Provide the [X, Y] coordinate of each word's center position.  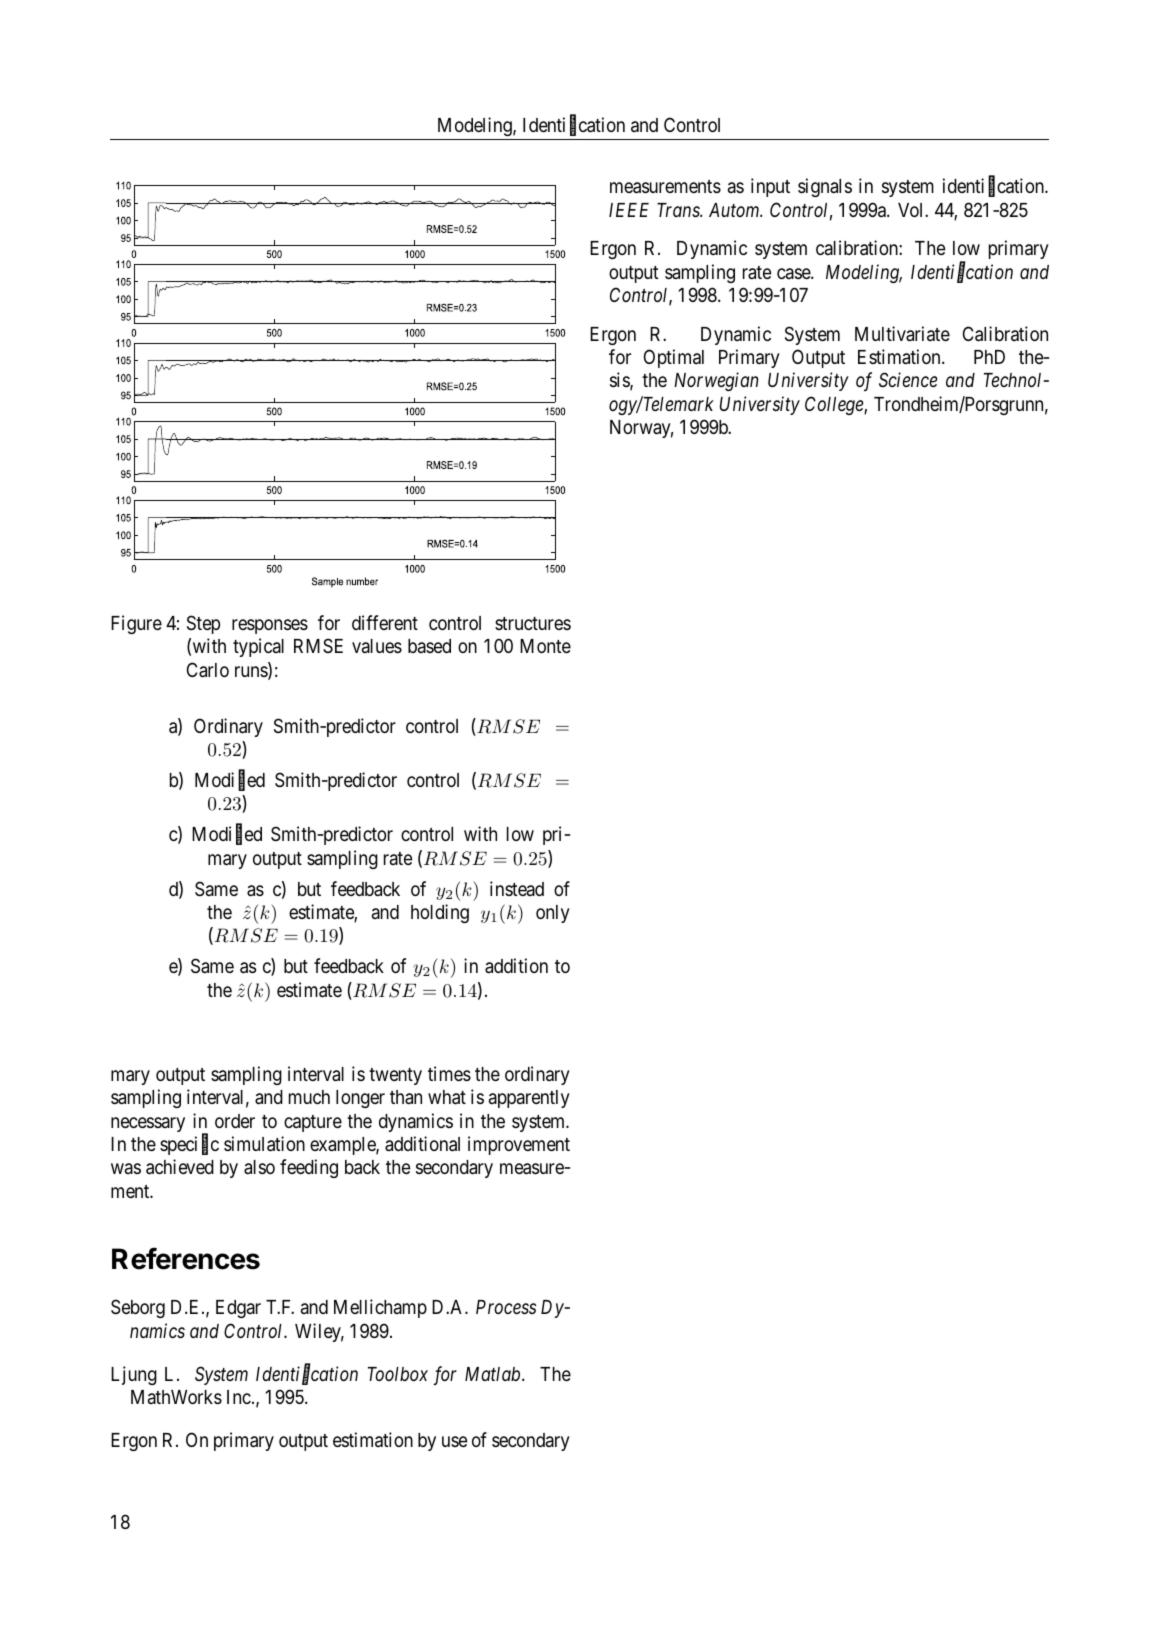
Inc [239, 1397]
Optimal [674, 358]
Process [506, 1307]
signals [825, 187]
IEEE [629, 210]
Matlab [494, 1374]
